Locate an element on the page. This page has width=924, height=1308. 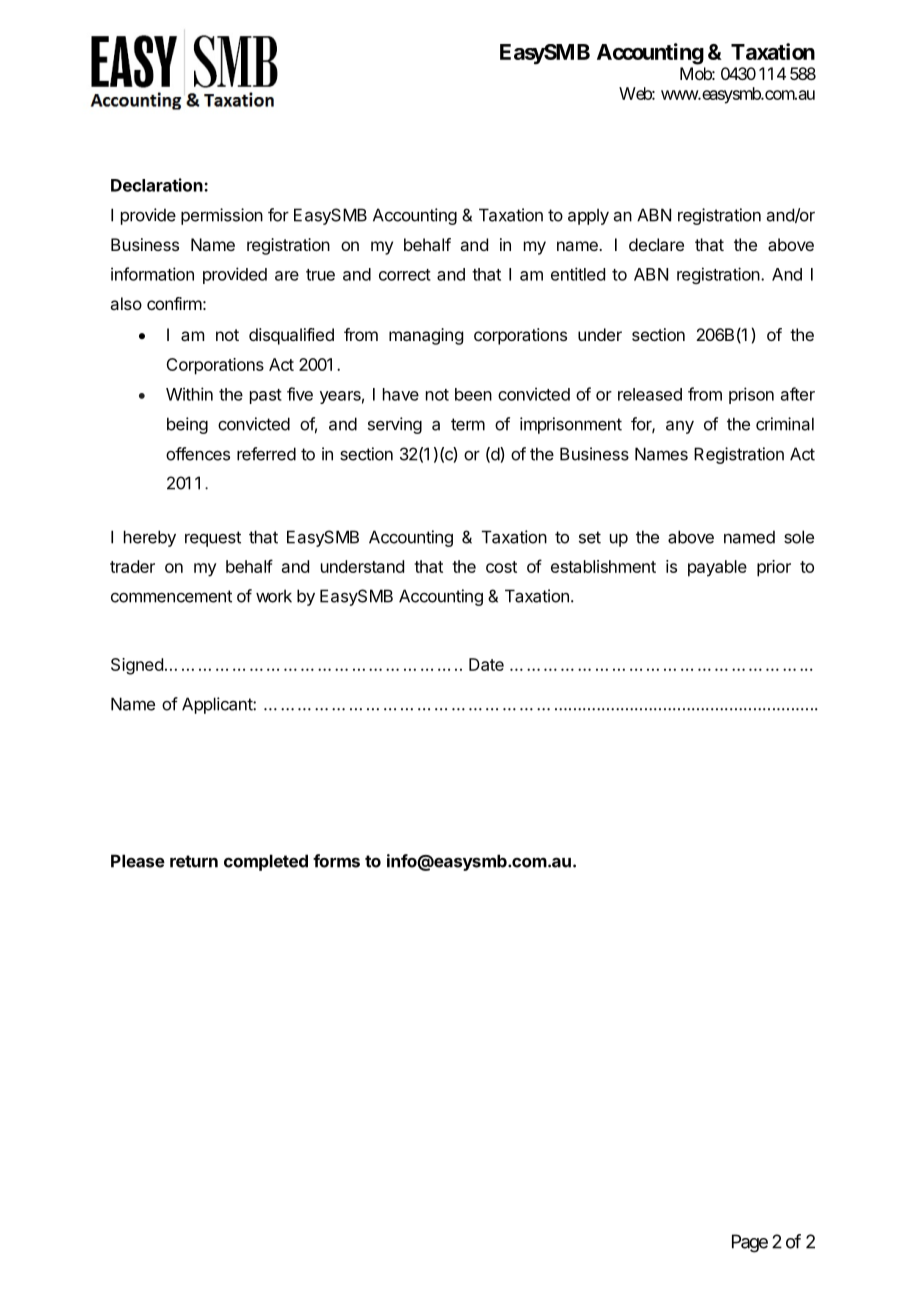
return is located at coordinates (194, 861).
